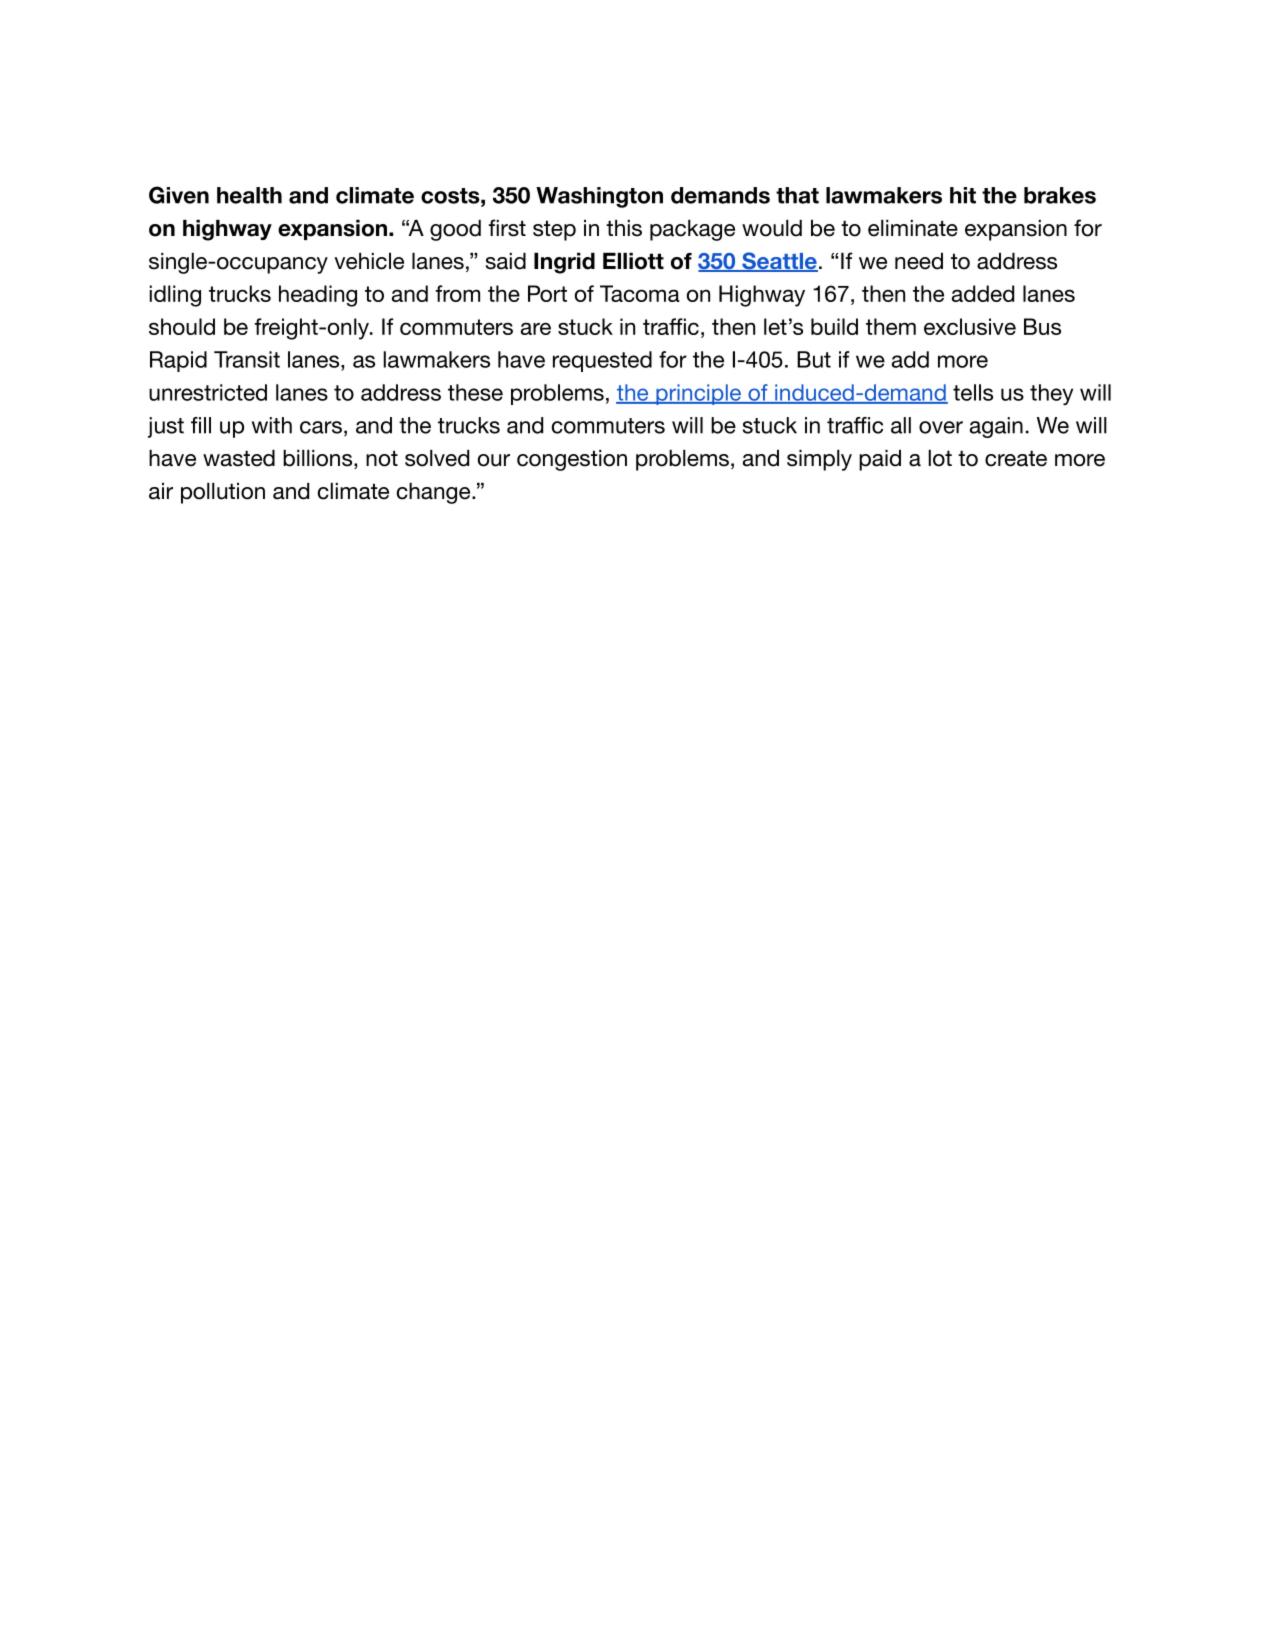  What do you see at coordinates (973, 392) in the screenshot?
I see `tells` at bounding box center [973, 392].
